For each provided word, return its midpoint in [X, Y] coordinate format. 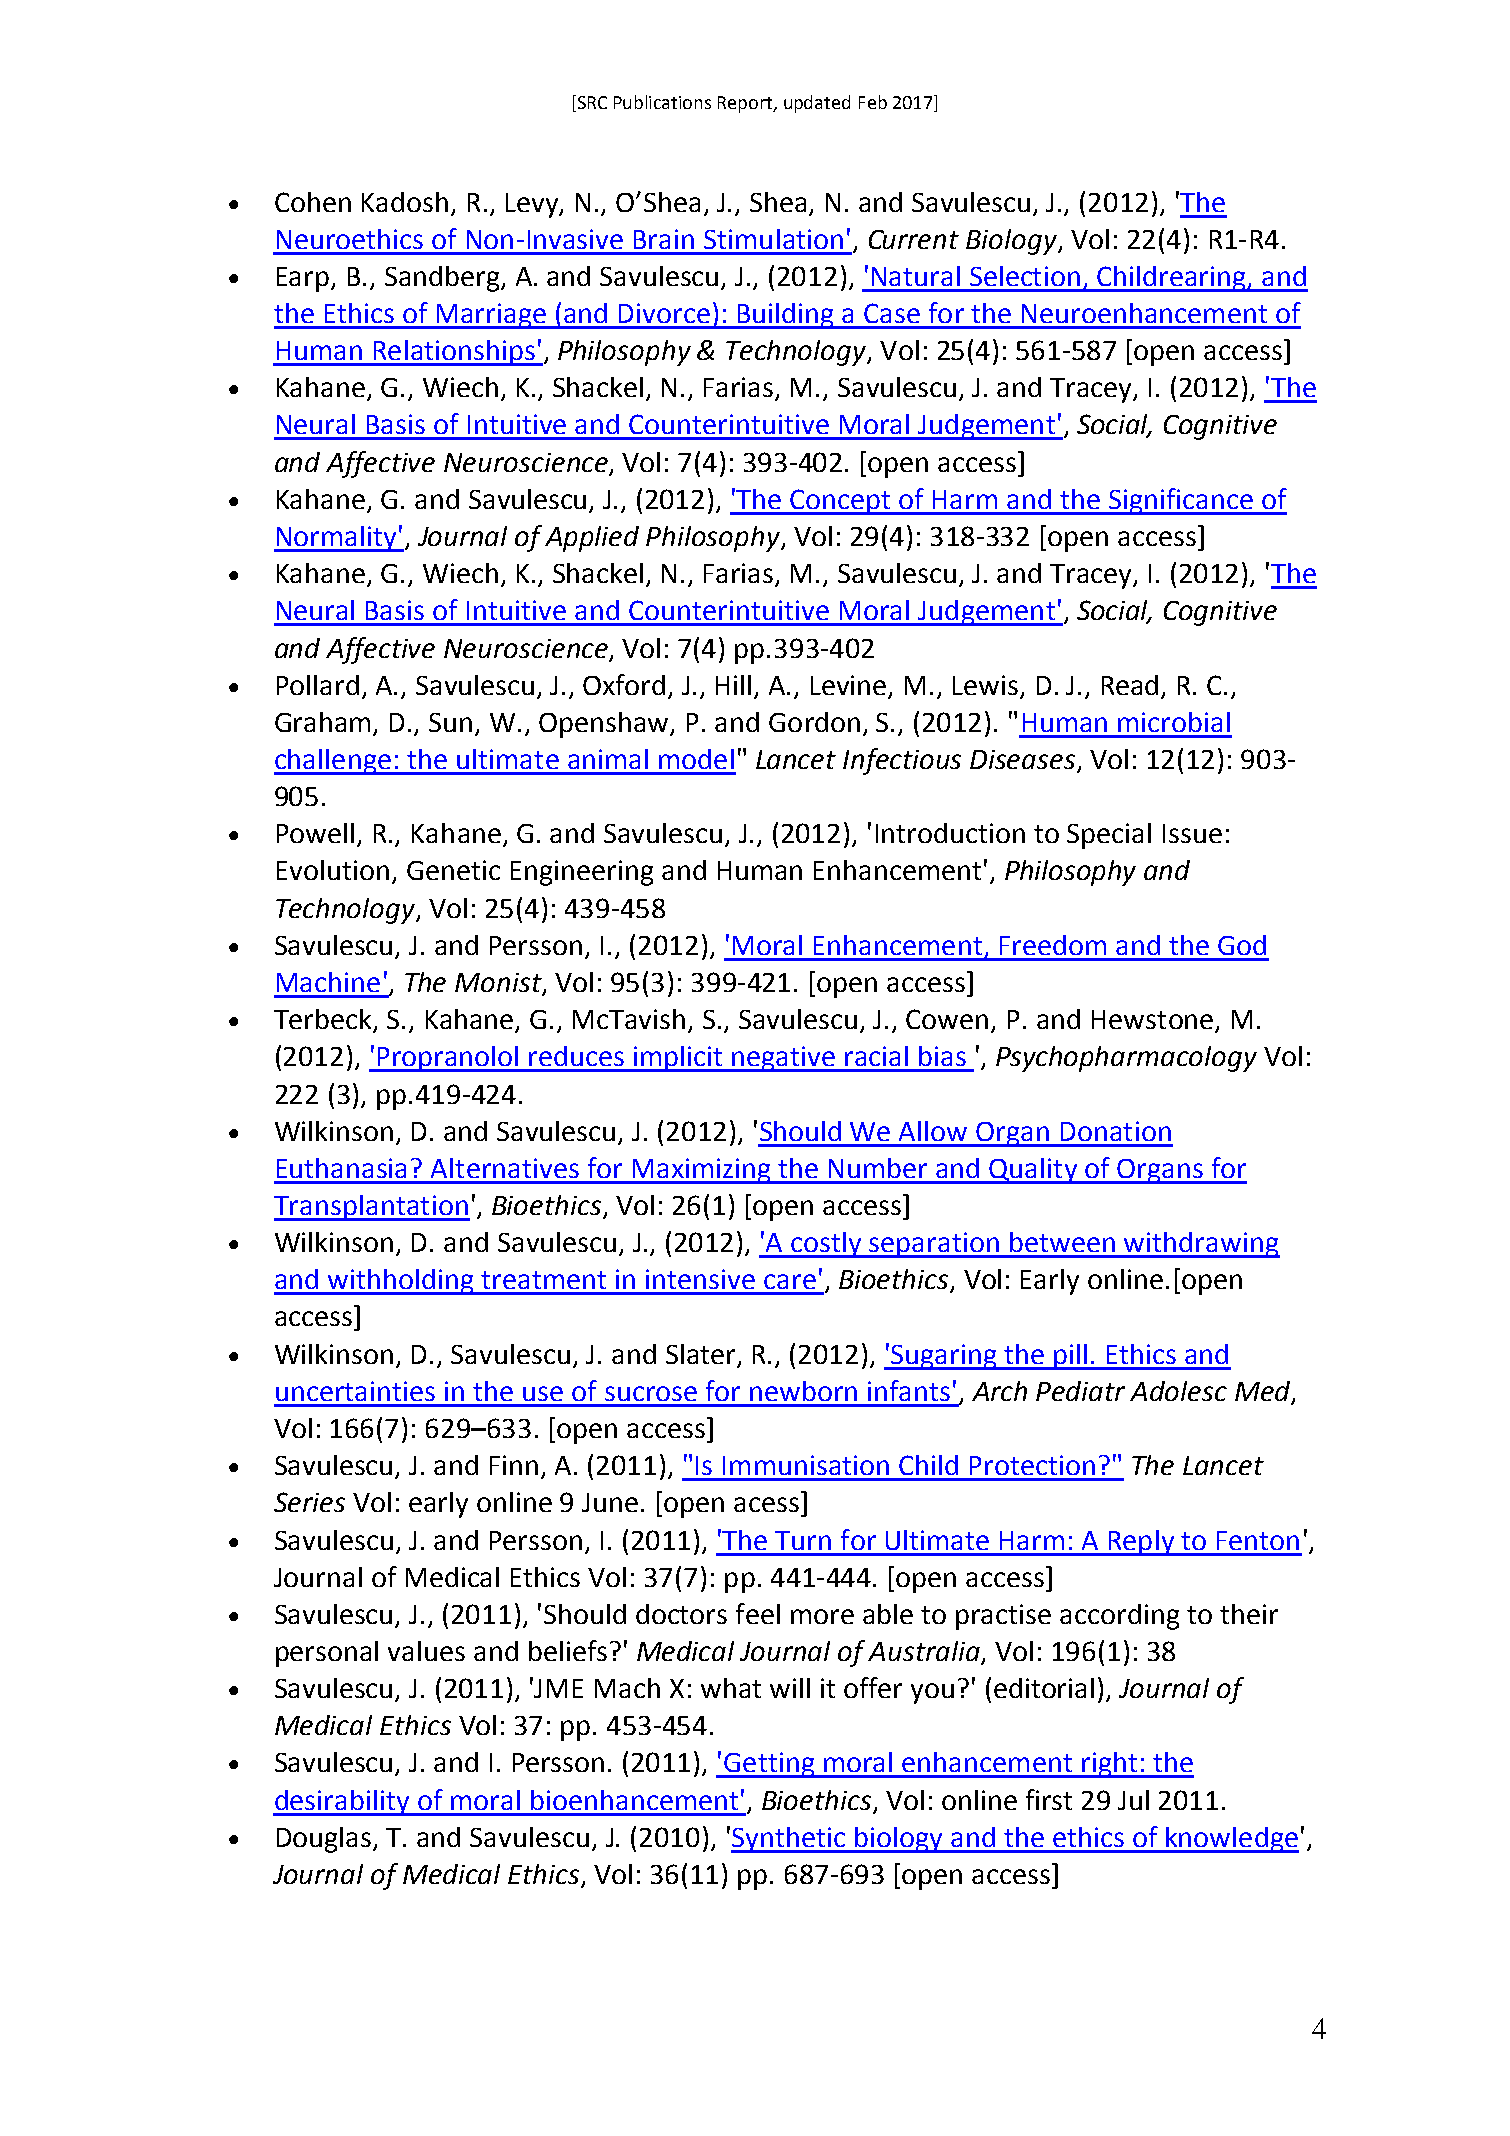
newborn [803, 1391]
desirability [342, 1803]
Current [914, 239]
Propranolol [449, 1059]
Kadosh [405, 202]
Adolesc [1178, 1391]
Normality [336, 539]
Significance [1181, 501]
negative [784, 1059]
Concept [841, 502]
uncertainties [355, 1391]
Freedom [1053, 945]
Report [746, 104]
